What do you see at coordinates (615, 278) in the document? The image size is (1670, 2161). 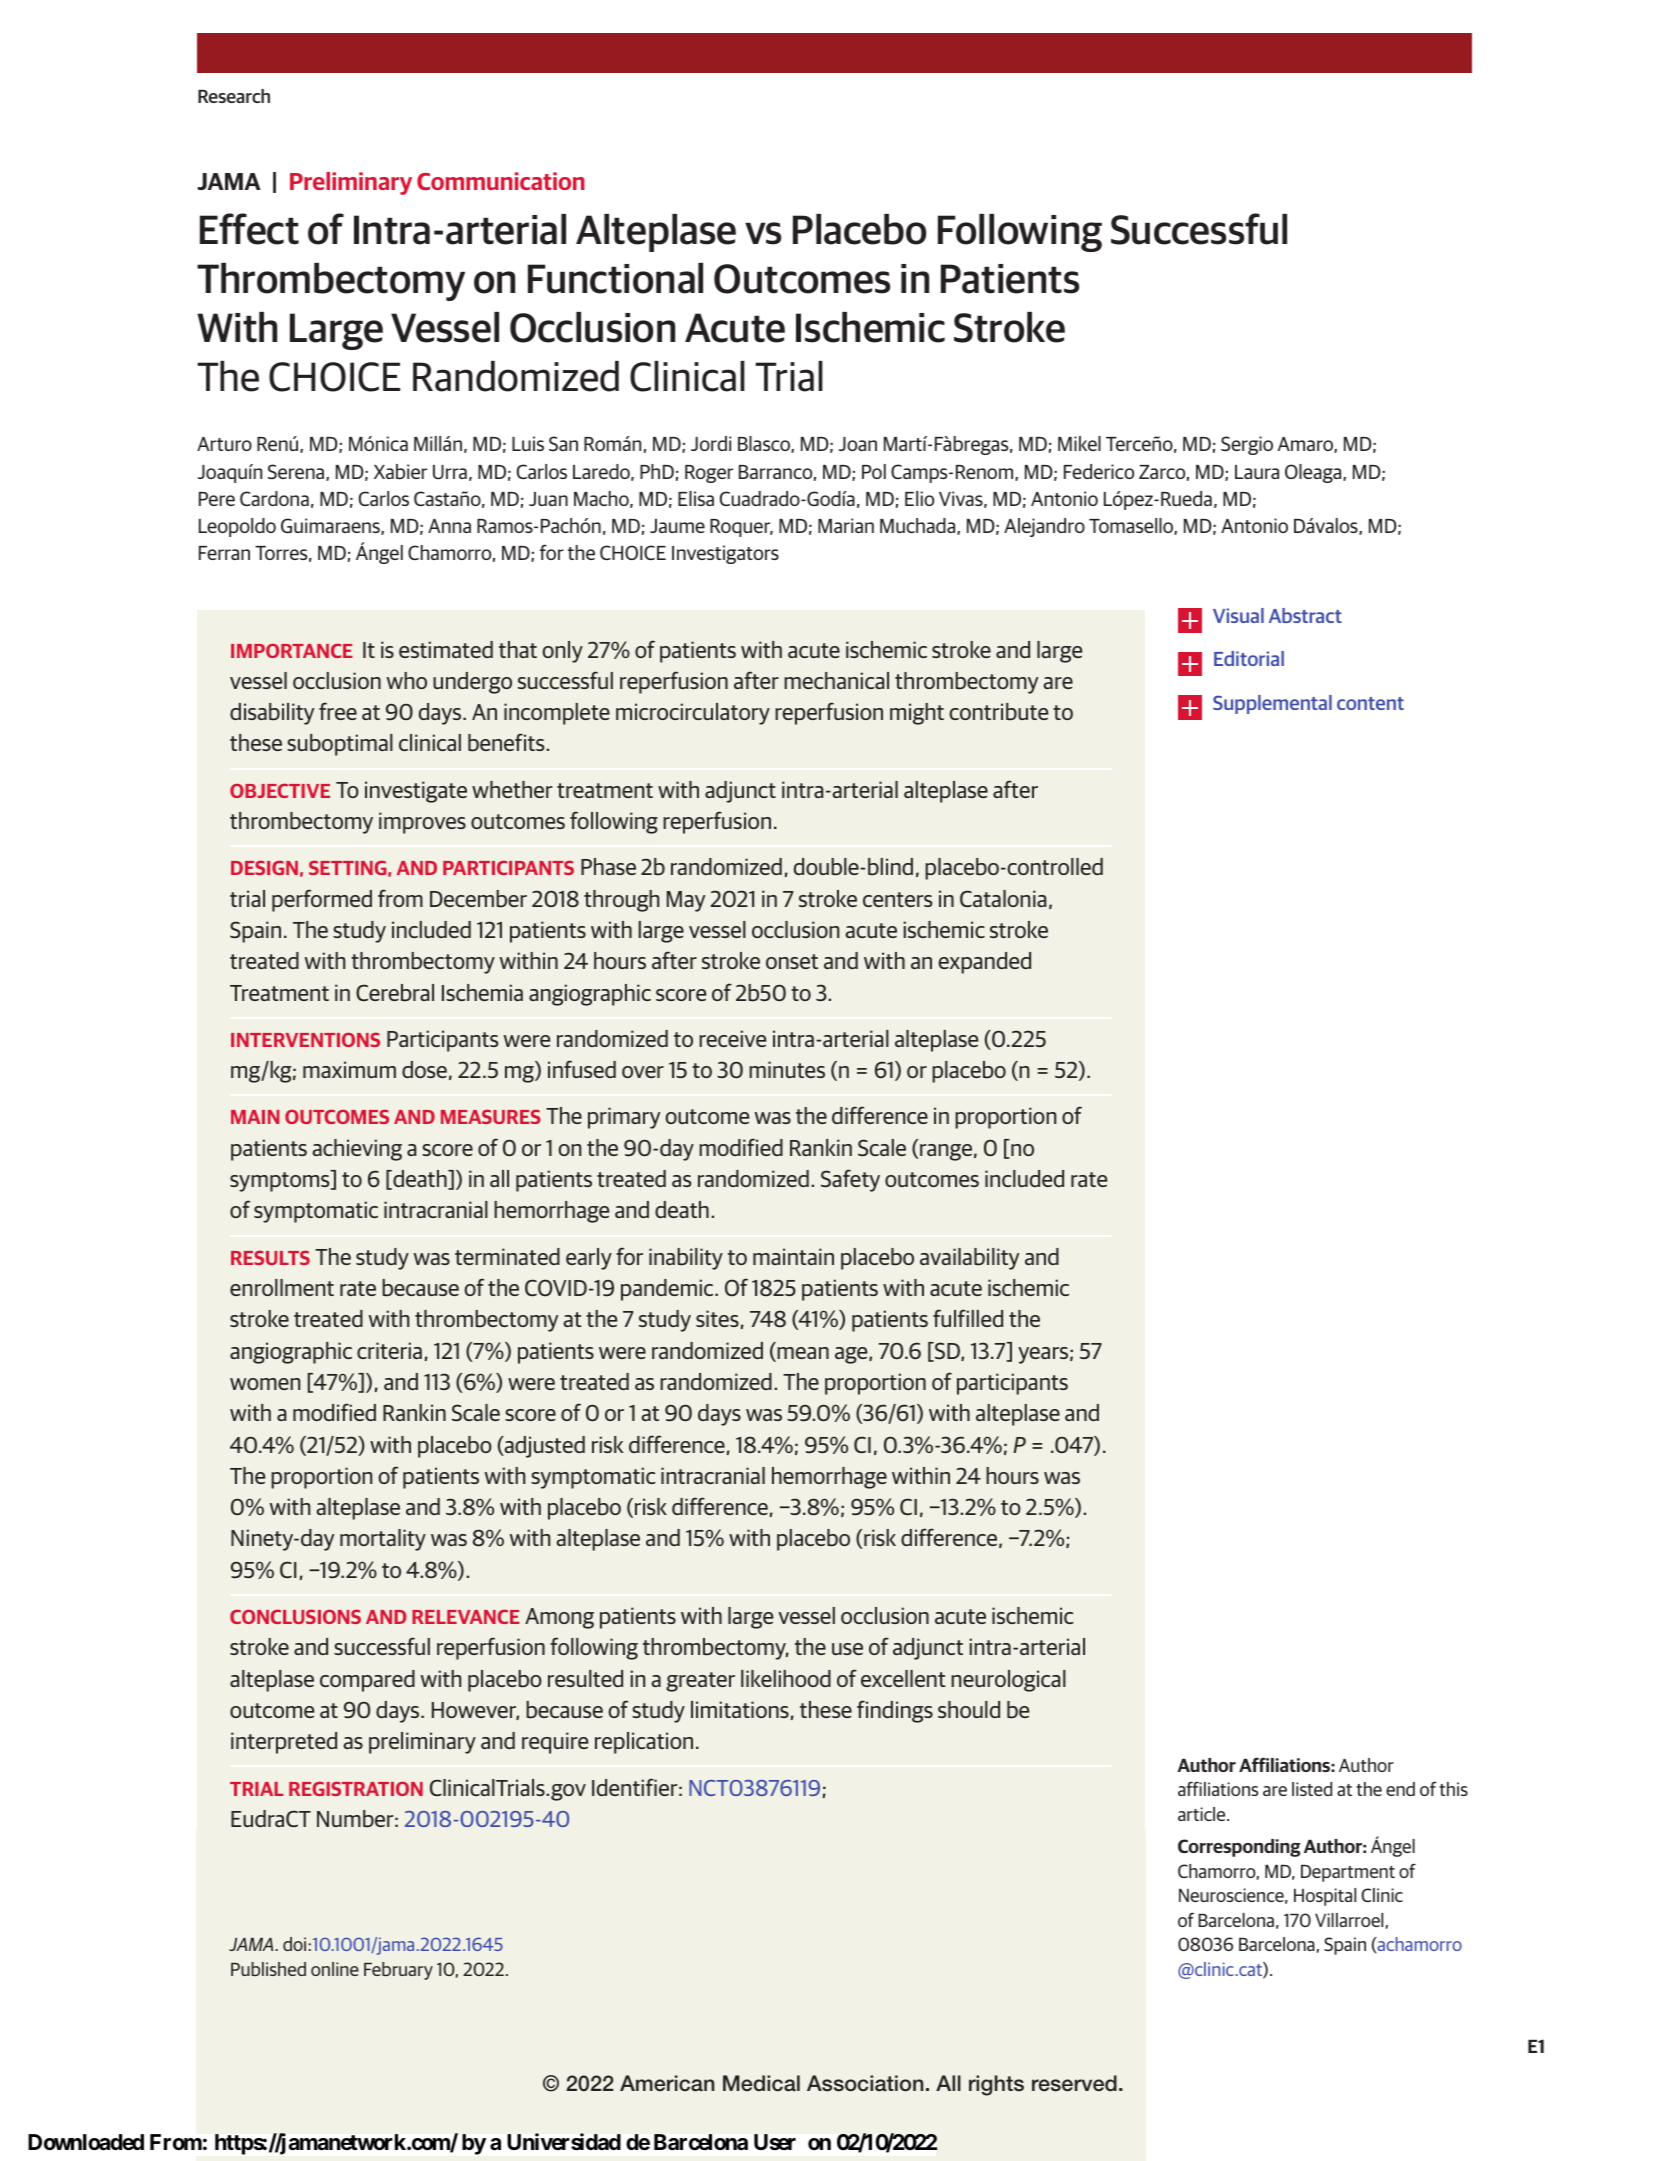 I see `Functional` at bounding box center [615, 278].
